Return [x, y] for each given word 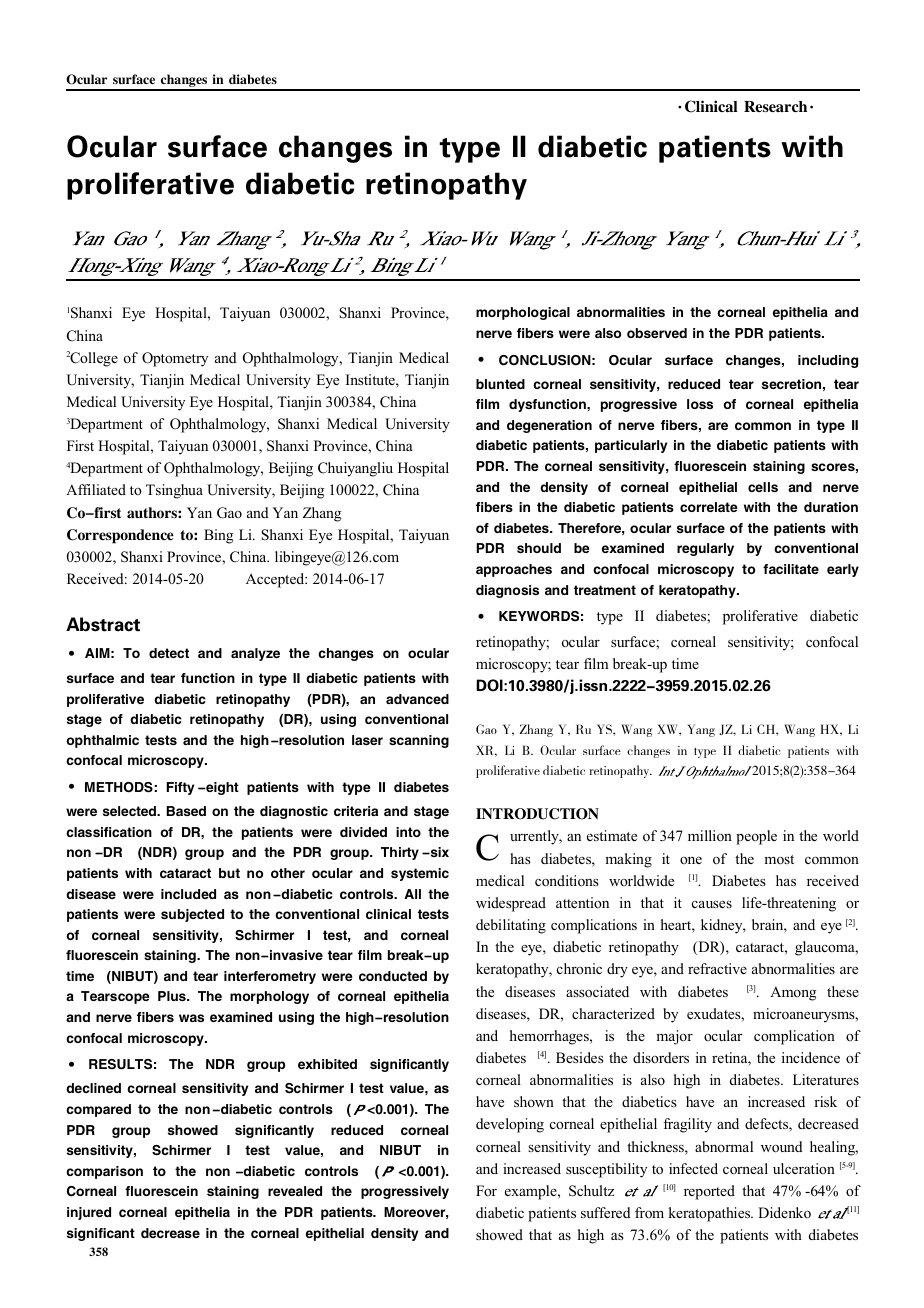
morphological [523, 313]
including [828, 361]
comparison [104, 1172]
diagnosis [507, 591]
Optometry [175, 359]
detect [169, 653]
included [188, 894]
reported [709, 1192]
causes [712, 904]
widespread [511, 904]
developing [510, 1125]
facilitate [791, 569]
